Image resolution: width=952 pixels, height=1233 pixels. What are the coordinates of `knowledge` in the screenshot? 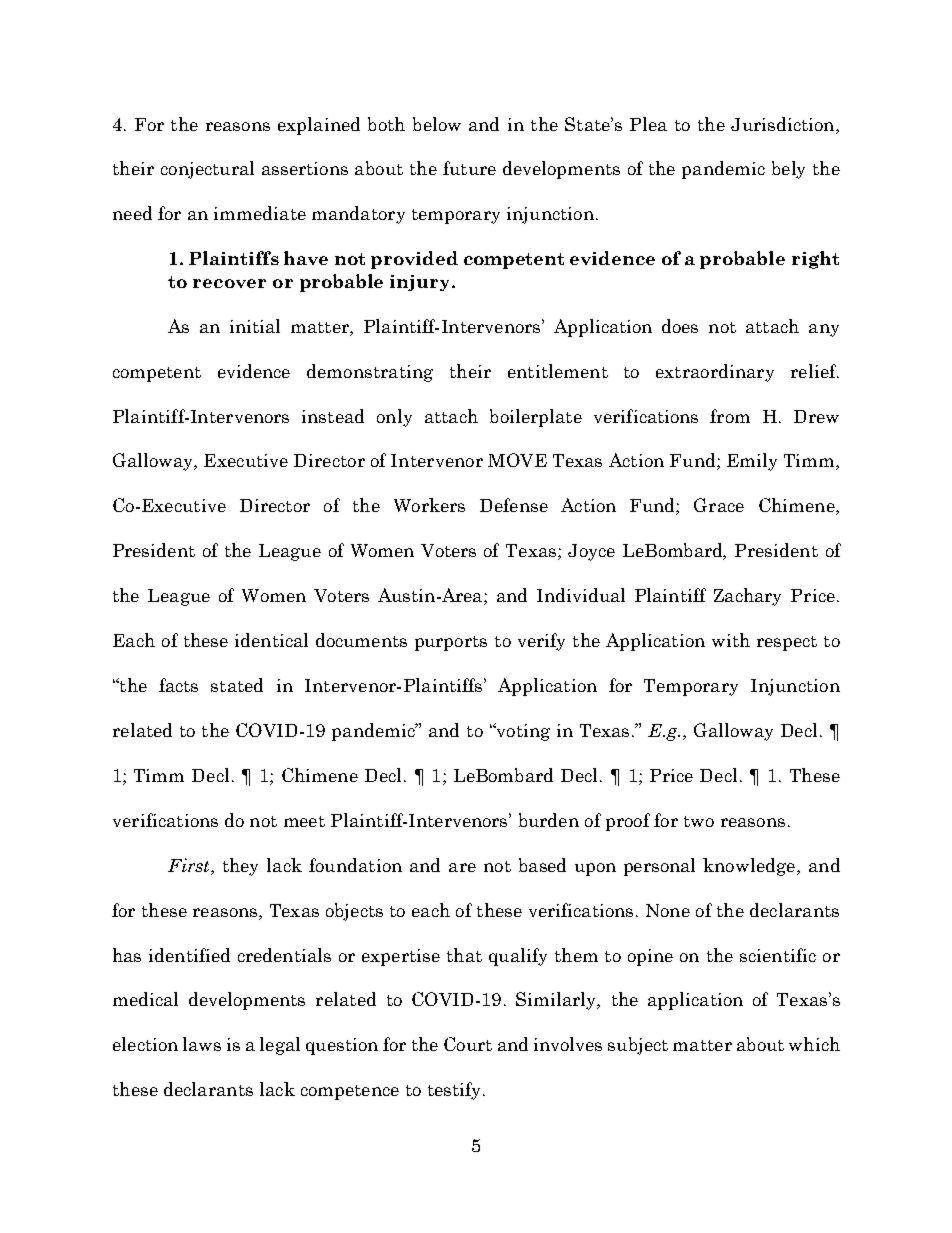 It's located at (750, 867).
